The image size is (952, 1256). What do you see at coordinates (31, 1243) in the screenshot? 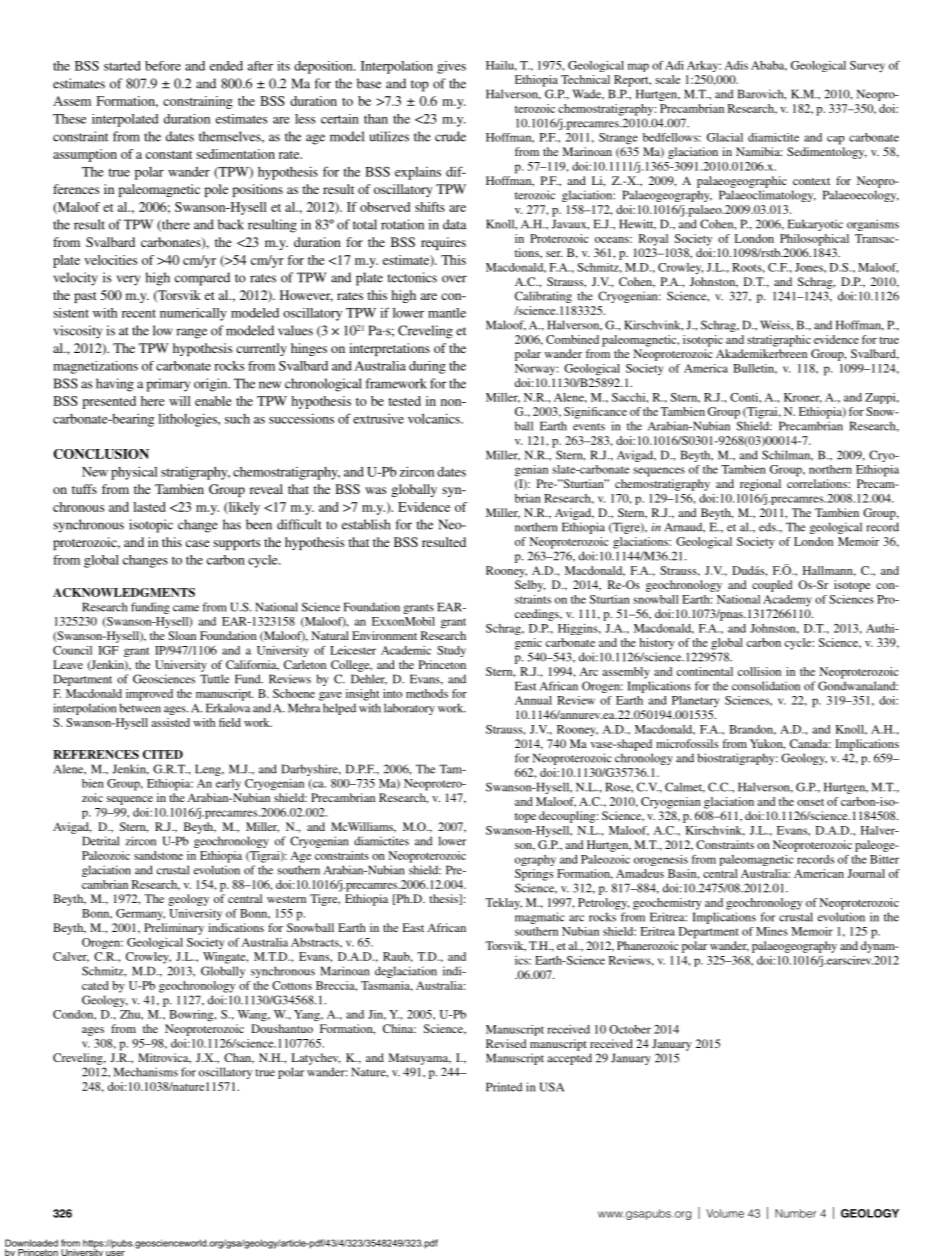
I see `Downloaded` at bounding box center [31, 1243].
